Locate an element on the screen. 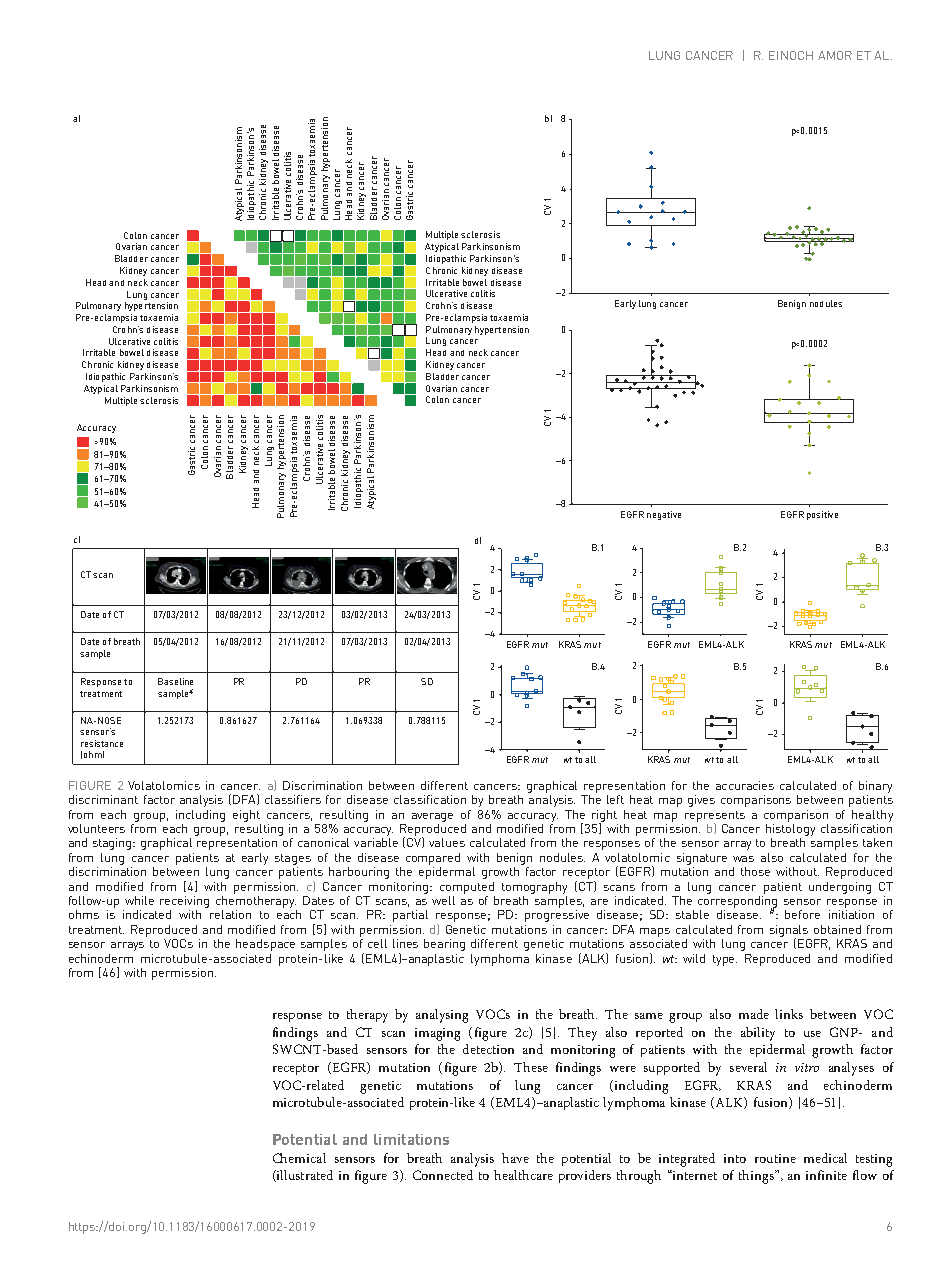 The width and height of the screenshot is (952, 1270). have is located at coordinates (515, 1158).
